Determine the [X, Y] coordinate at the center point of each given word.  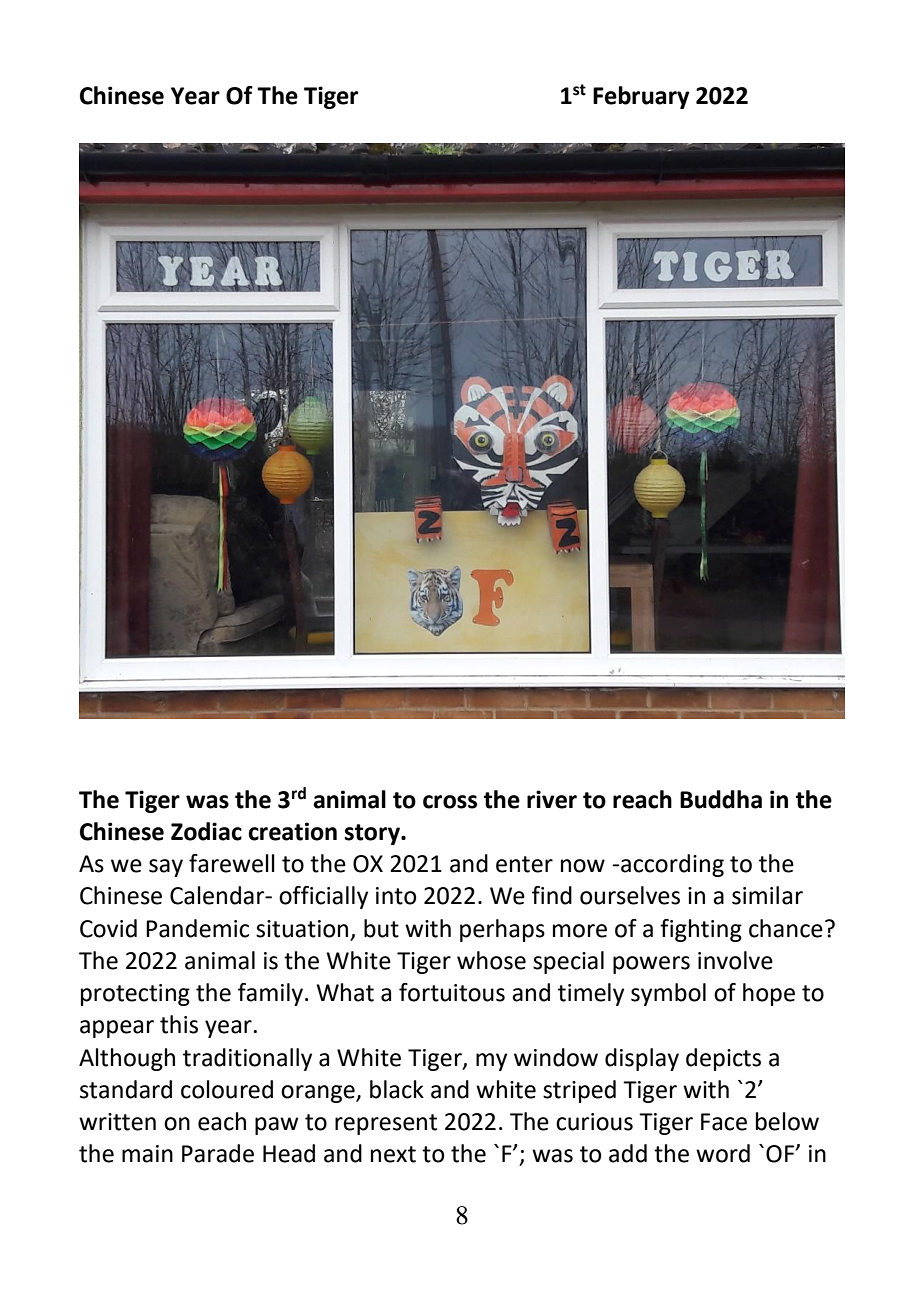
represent [386, 1124]
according [671, 865]
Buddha [721, 799]
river [552, 799]
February [641, 97]
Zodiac [206, 831]
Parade [218, 1153]
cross [450, 802]
